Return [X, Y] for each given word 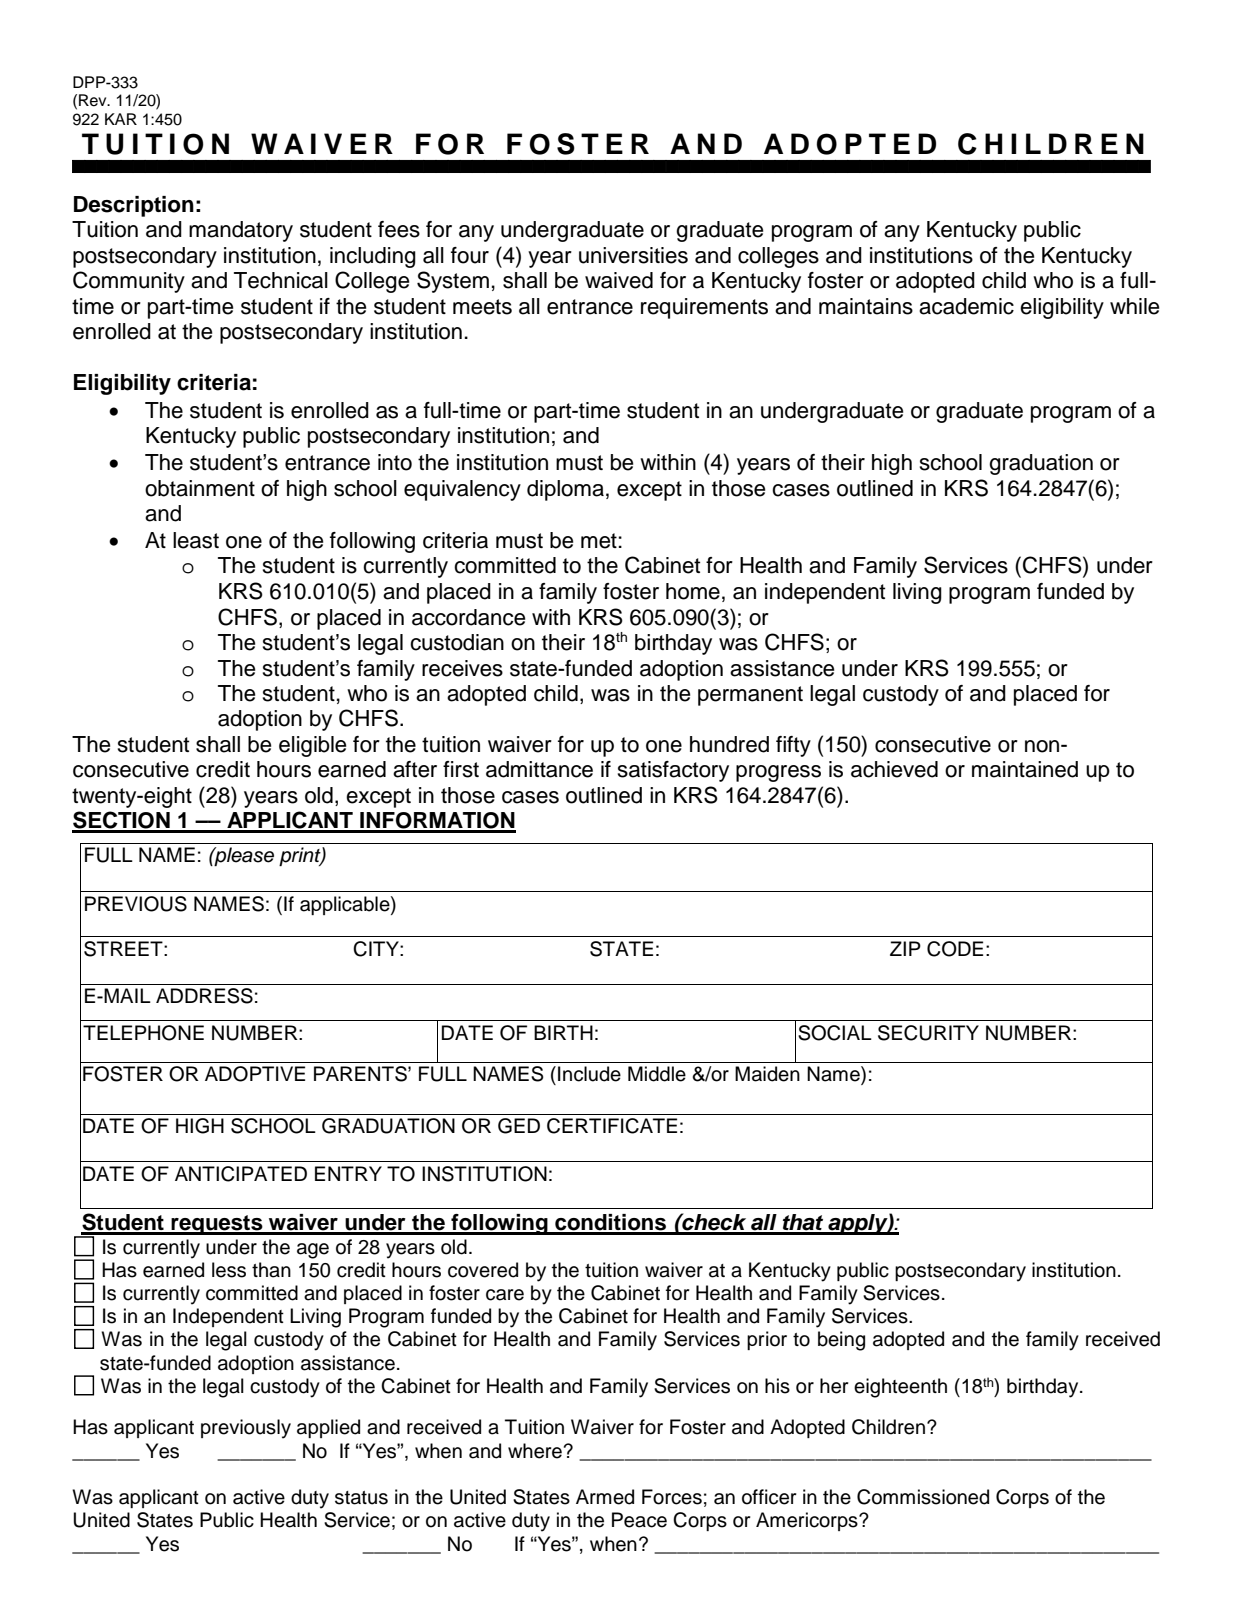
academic [966, 306]
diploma [565, 490]
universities [633, 255]
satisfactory [673, 771]
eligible [312, 746]
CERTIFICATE [612, 1126]
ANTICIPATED [241, 1174]
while [1134, 306]
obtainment [200, 488]
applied [328, 1428]
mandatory [241, 231]
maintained [1025, 769]
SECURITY [928, 1033]
